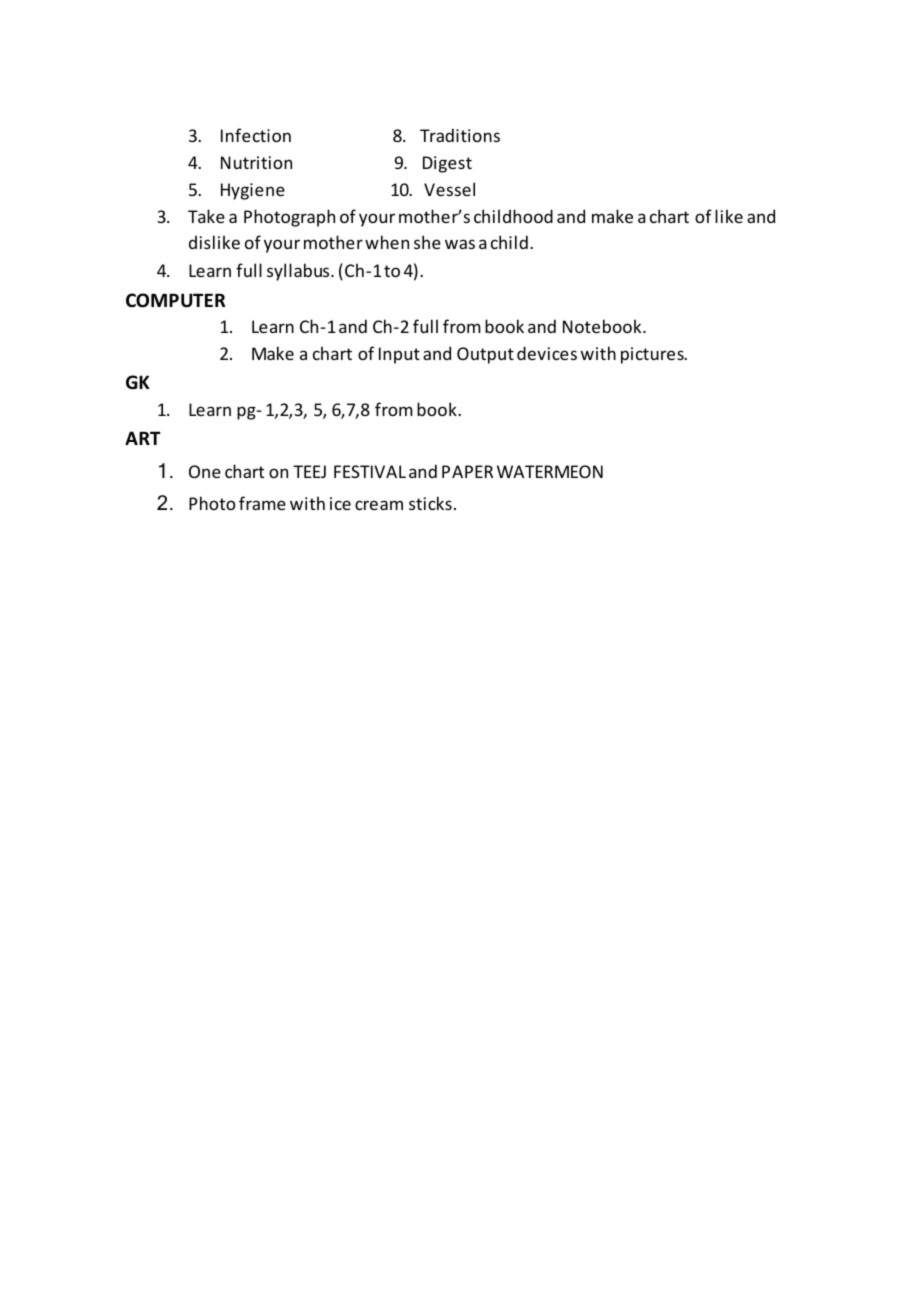  What do you see at coordinates (447, 164) in the screenshot?
I see `Digest` at bounding box center [447, 164].
